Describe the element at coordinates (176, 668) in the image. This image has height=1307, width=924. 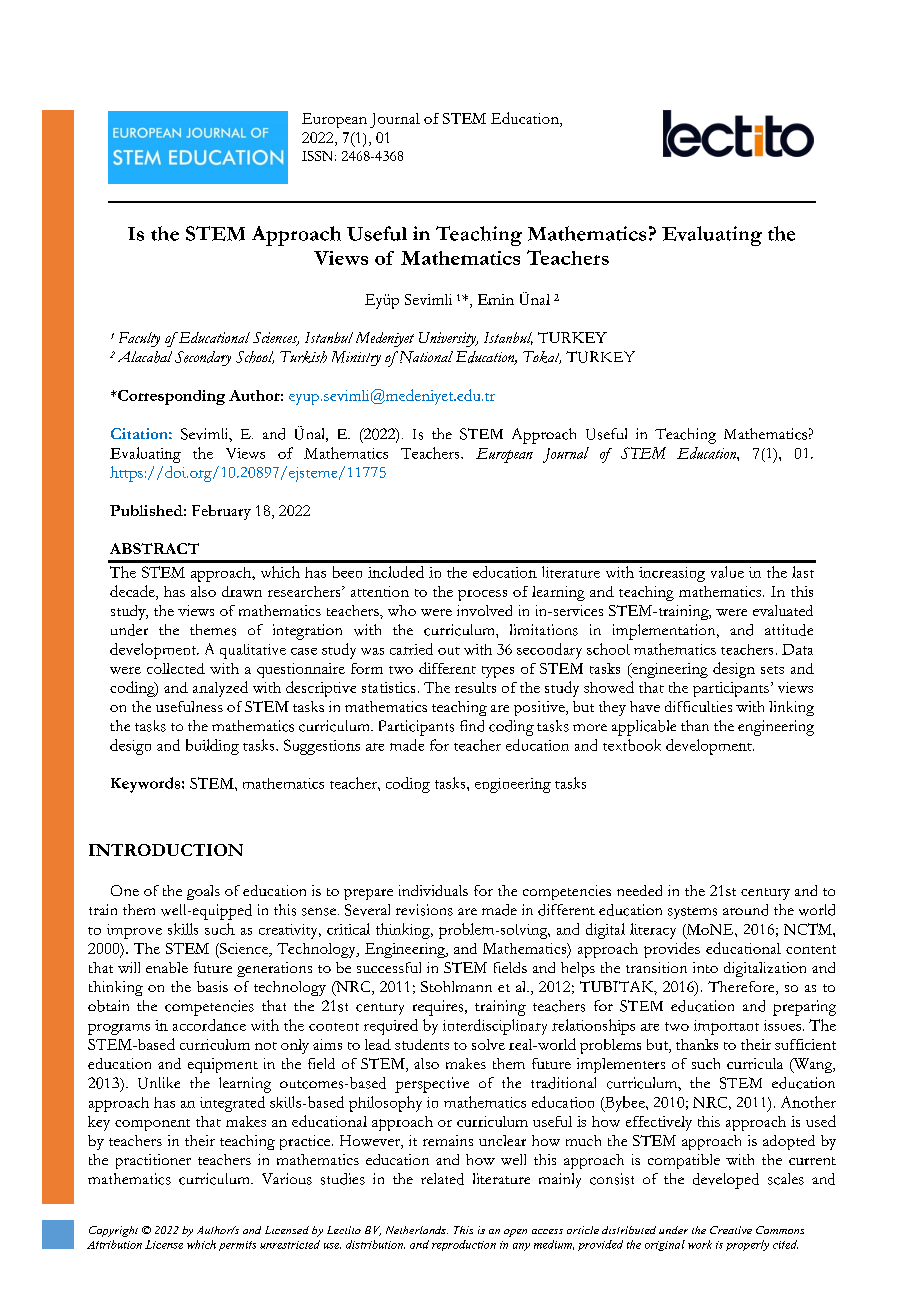
I see `collected` at that location.
